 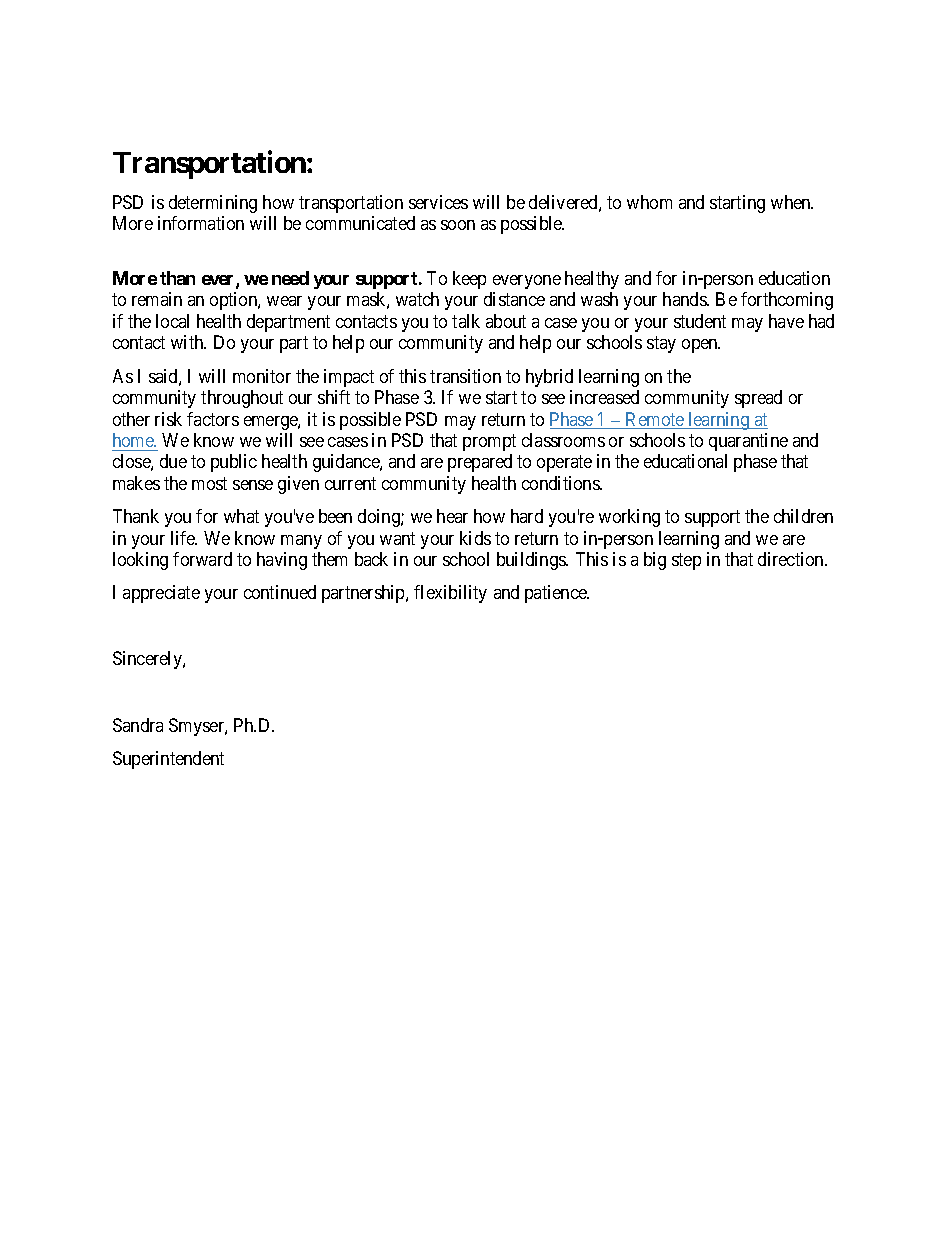 I want to click on information, so click(x=201, y=223).
